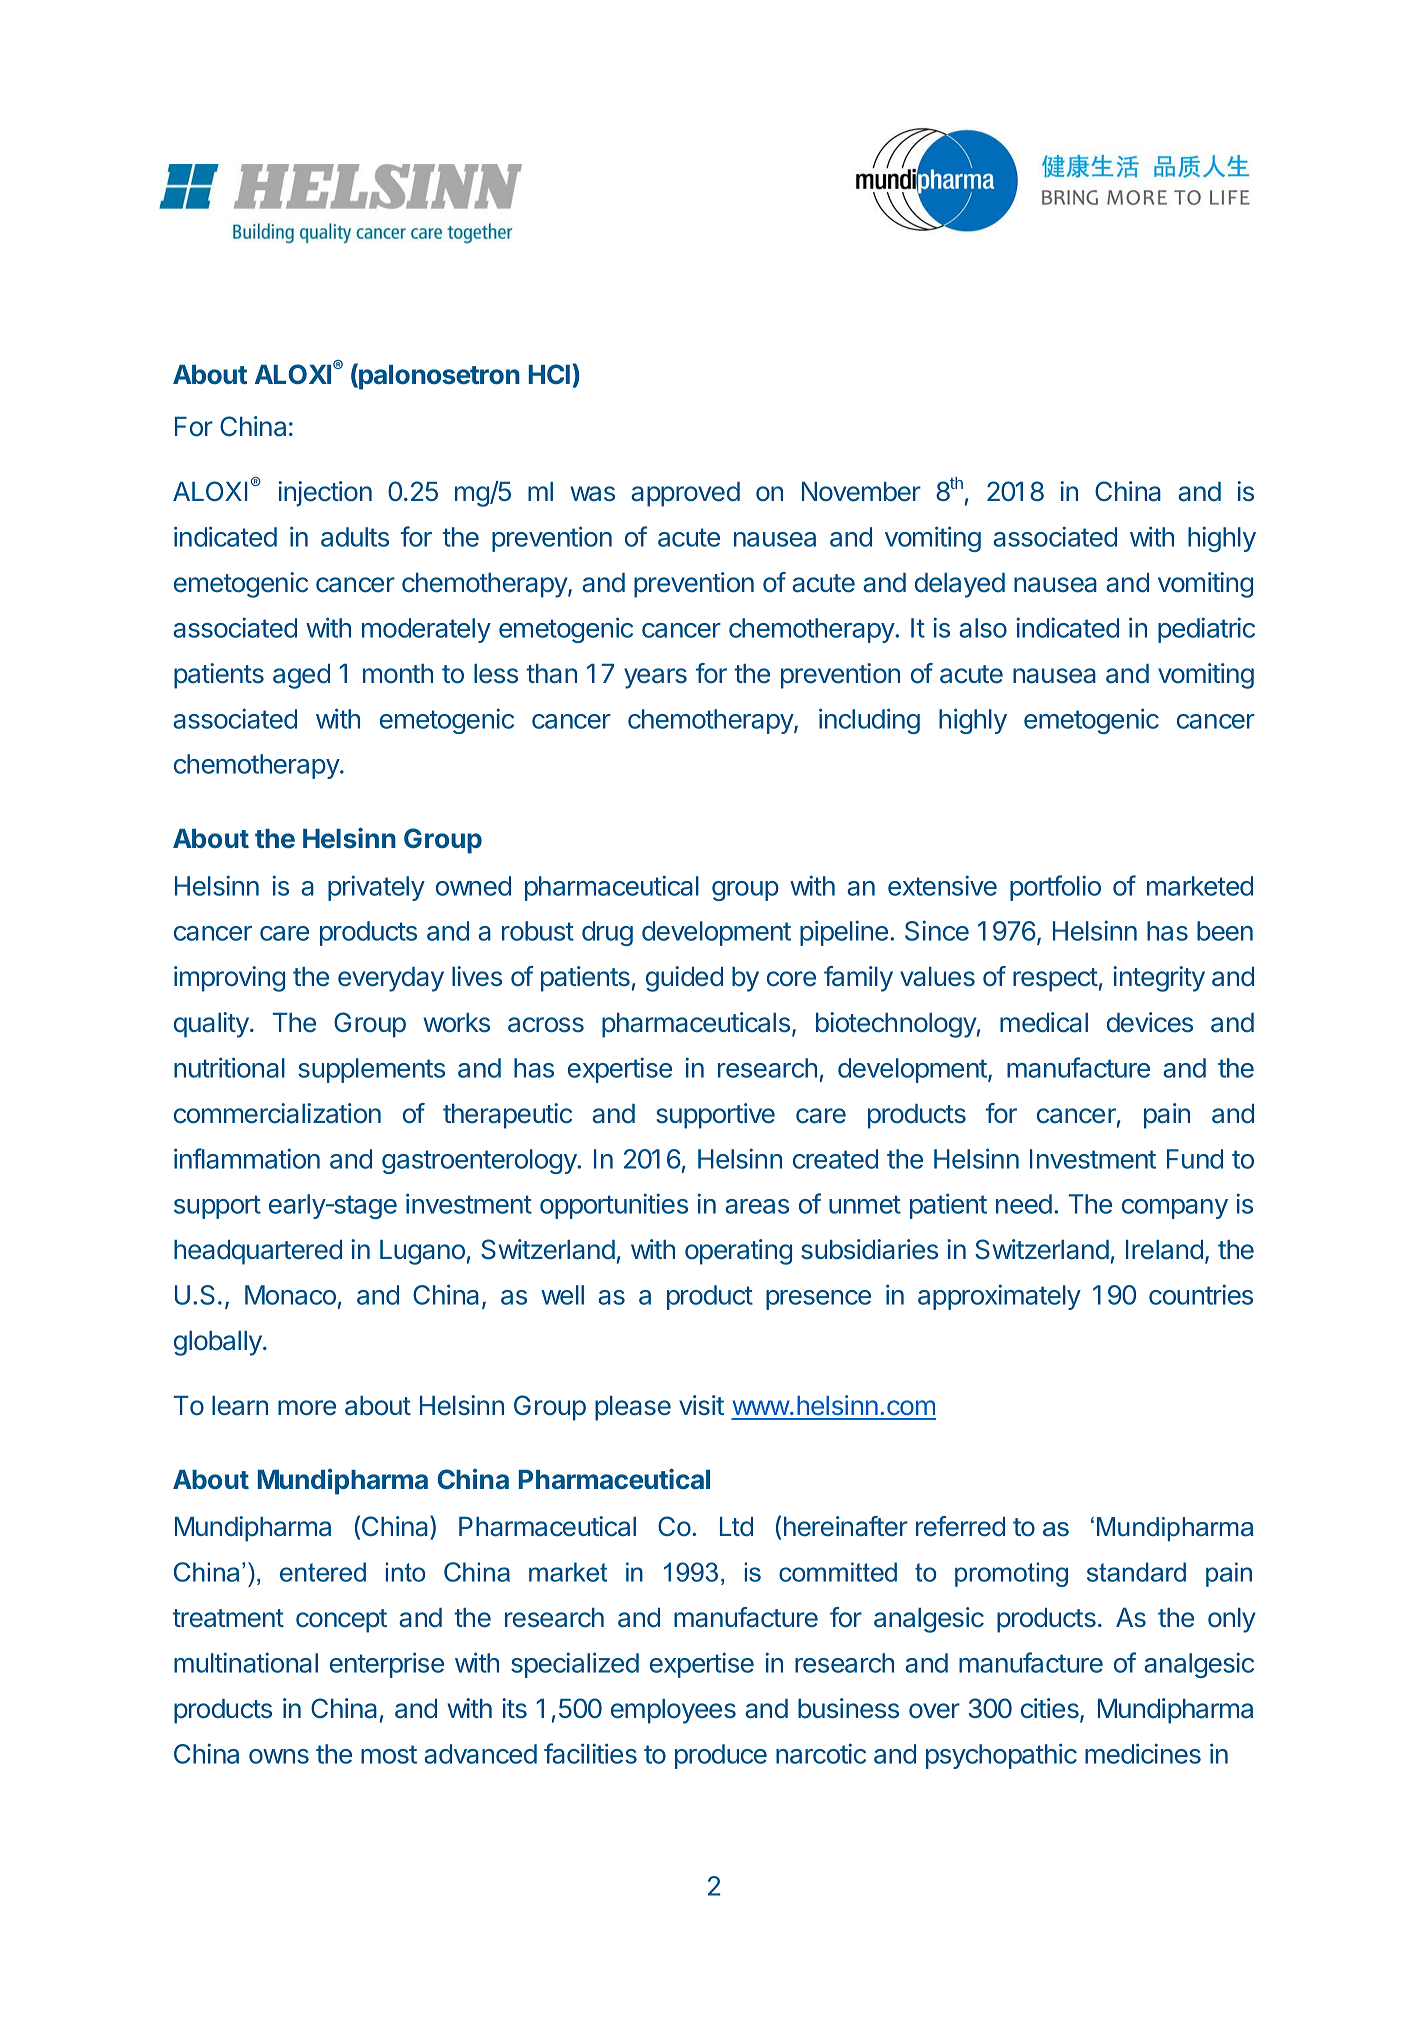 The height and width of the screenshot is (2018, 1427). Describe the element at coordinates (861, 492) in the screenshot. I see `November` at that location.
